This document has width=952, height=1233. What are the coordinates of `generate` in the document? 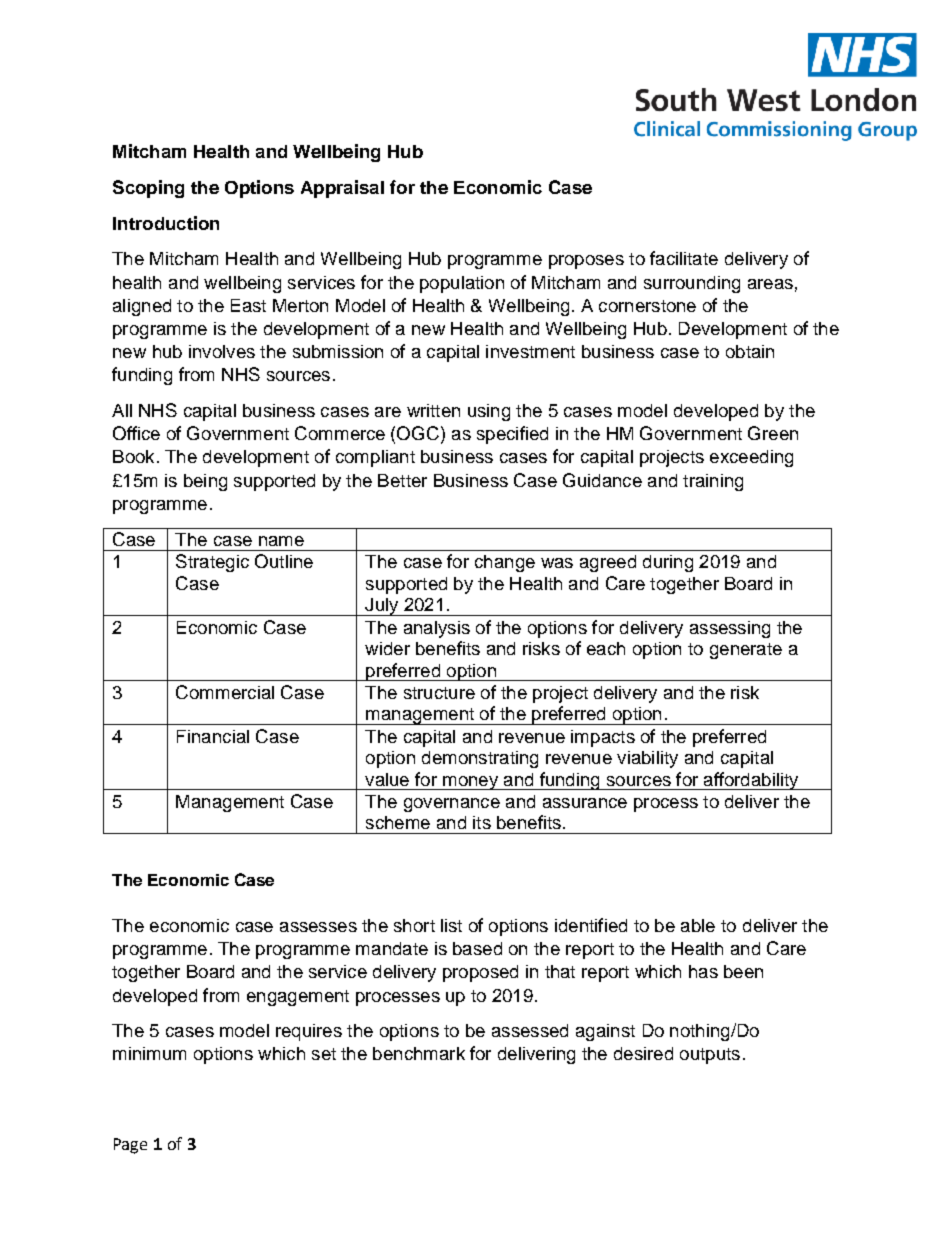 It's located at (746, 651).
